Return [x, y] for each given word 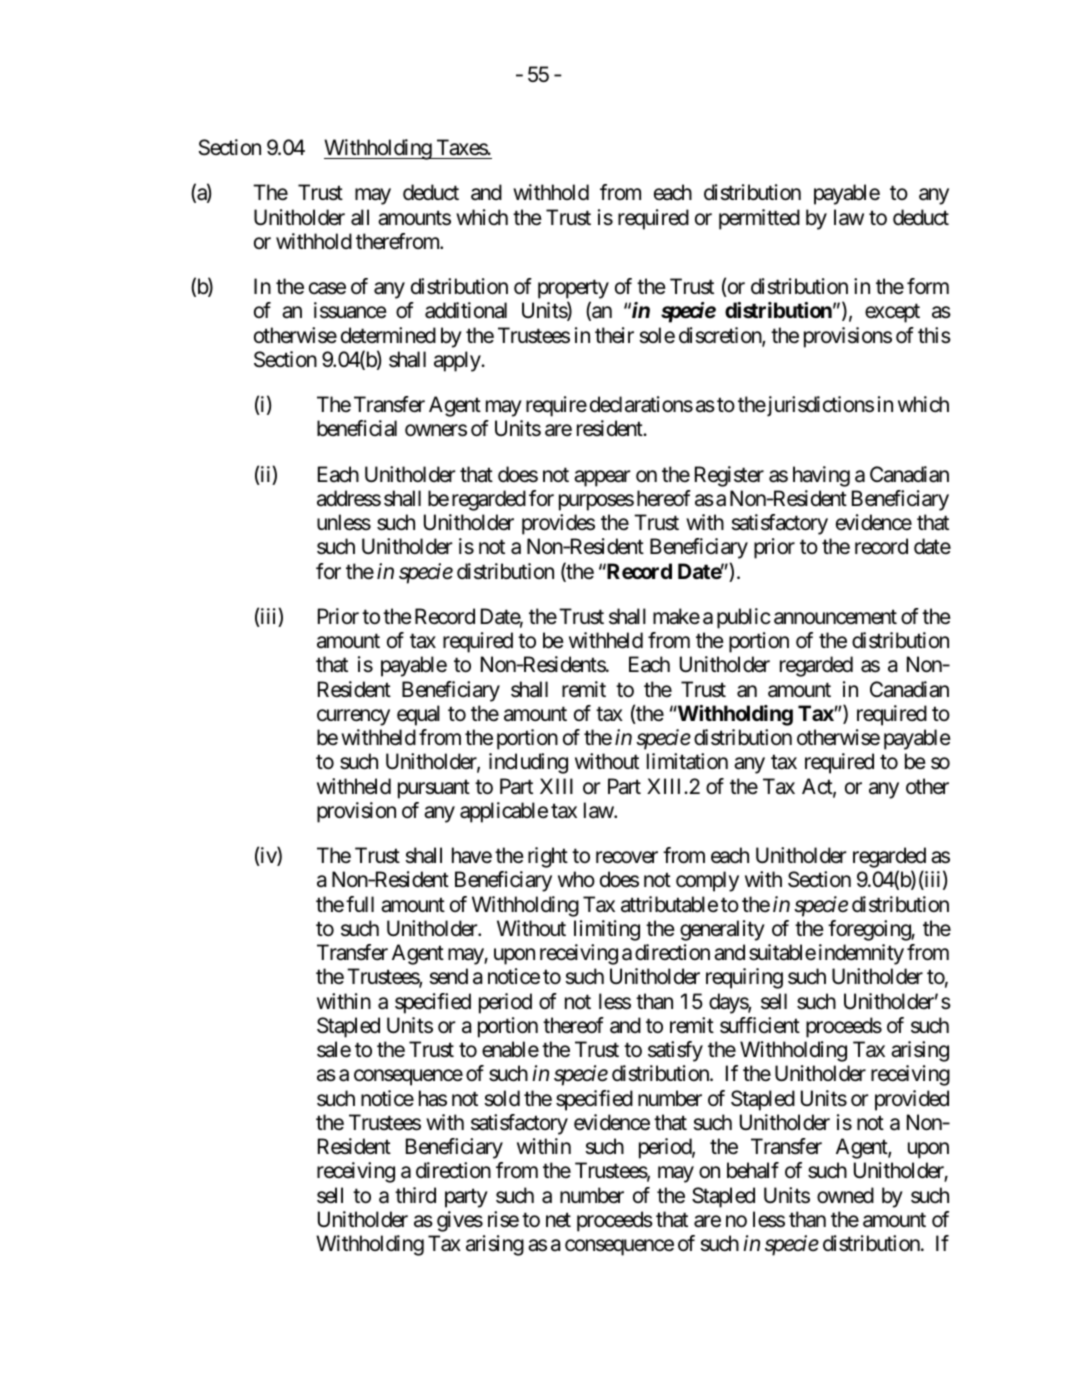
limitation [687, 761]
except [892, 313]
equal [418, 715]
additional [466, 310]
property [573, 291]
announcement [835, 617]
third [415, 1195]
